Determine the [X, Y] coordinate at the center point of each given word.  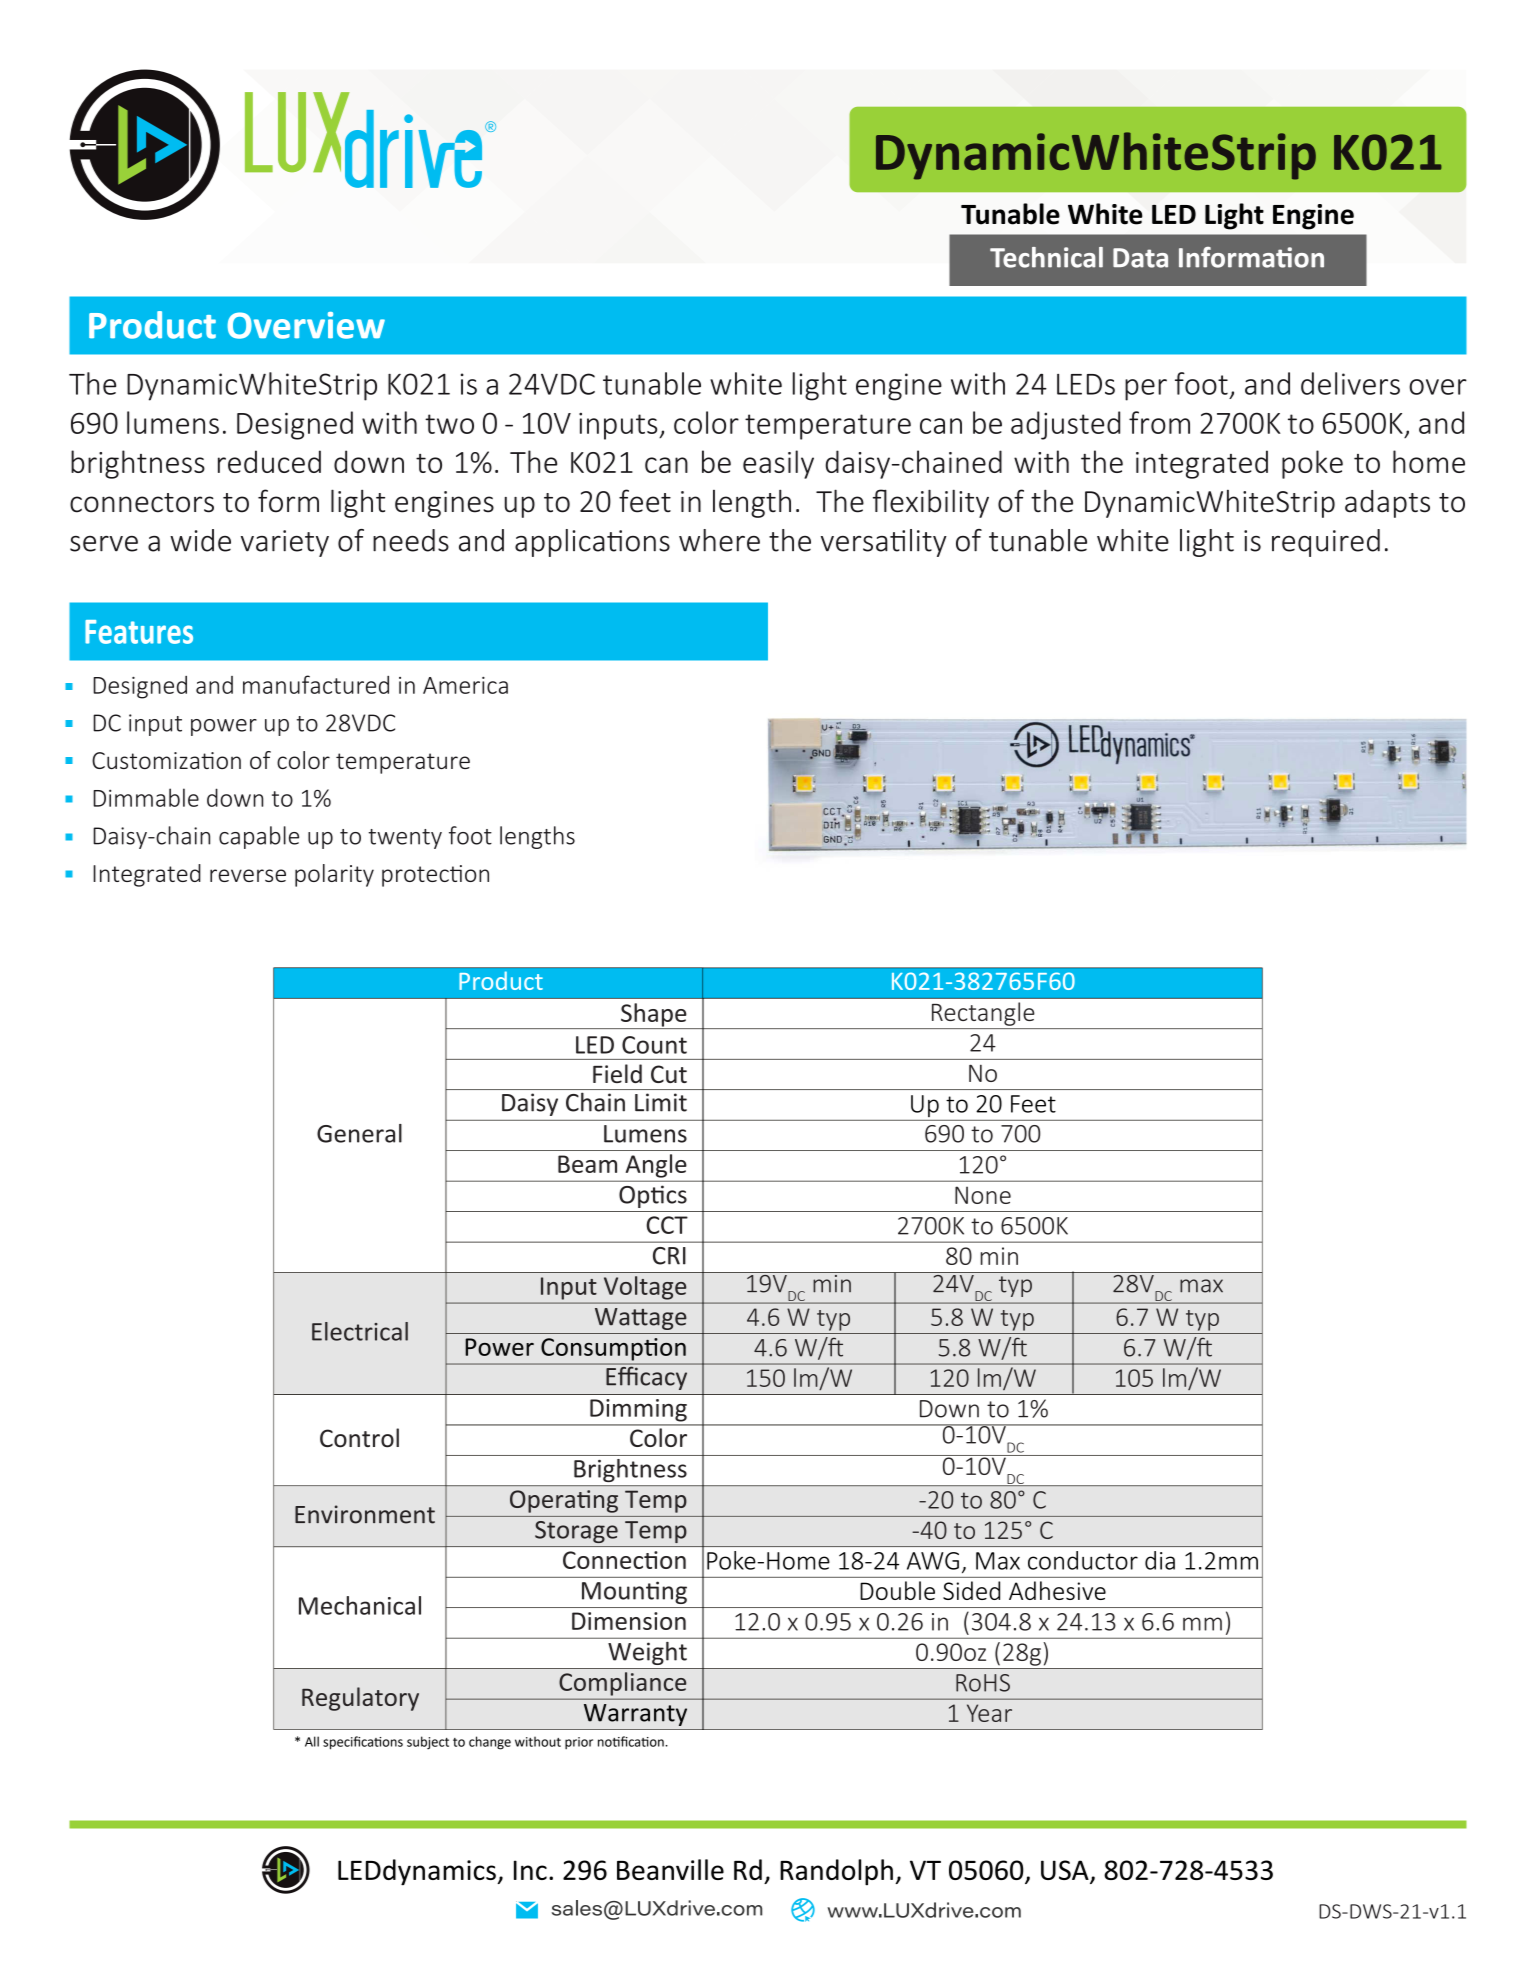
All [312, 1741]
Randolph [836, 1872]
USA [1066, 1871]
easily [778, 464]
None [983, 1195]
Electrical [360, 1331]
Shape [654, 1016]
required [1326, 543]
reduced [269, 461]
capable [259, 837]
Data [1140, 258]
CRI [669, 1256]
